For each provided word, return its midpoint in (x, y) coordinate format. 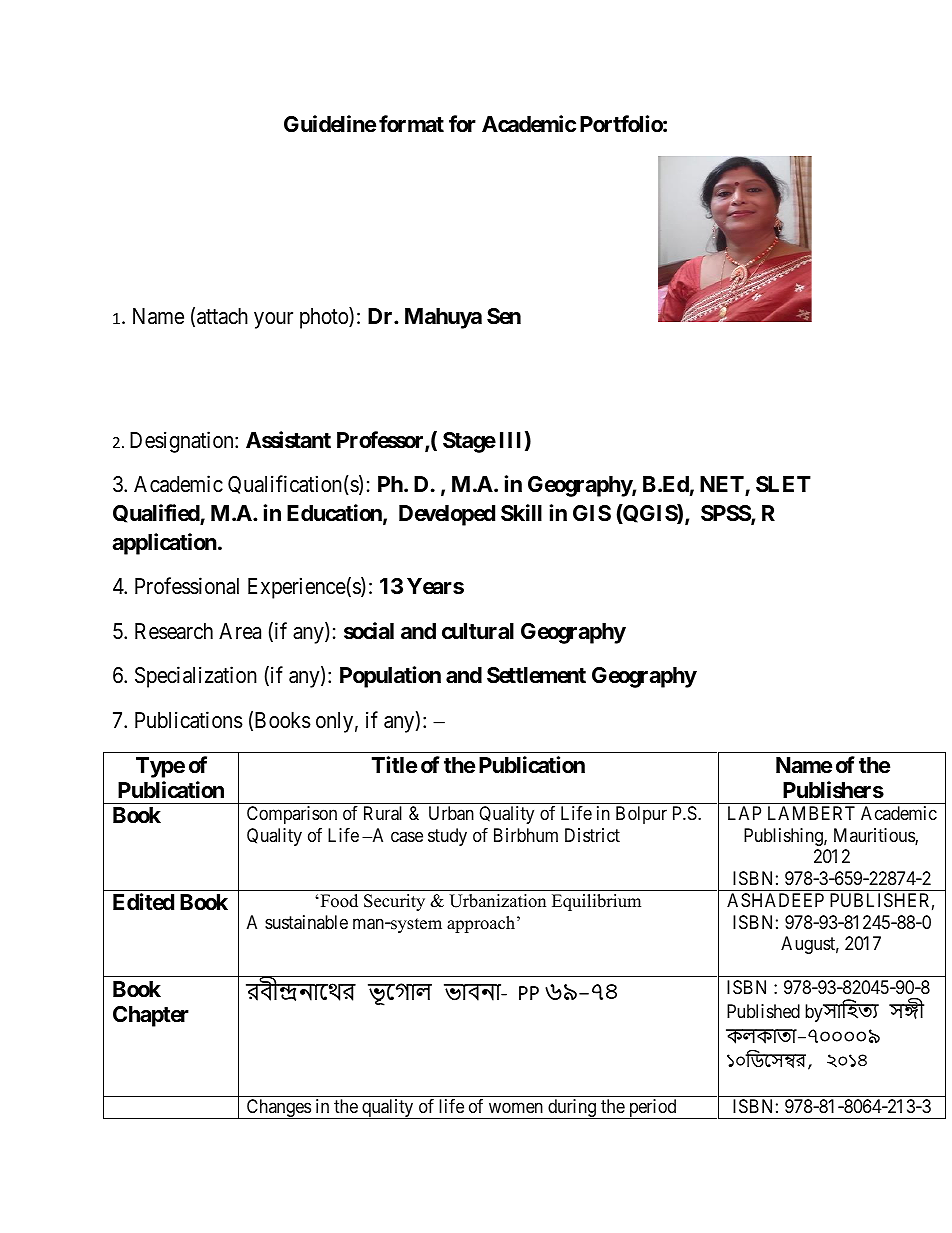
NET (723, 486)
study (447, 837)
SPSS (726, 514)
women (516, 1108)
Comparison (292, 815)
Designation (183, 442)
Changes (278, 1109)
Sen (504, 316)
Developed (447, 515)
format (411, 124)
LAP (744, 813)
